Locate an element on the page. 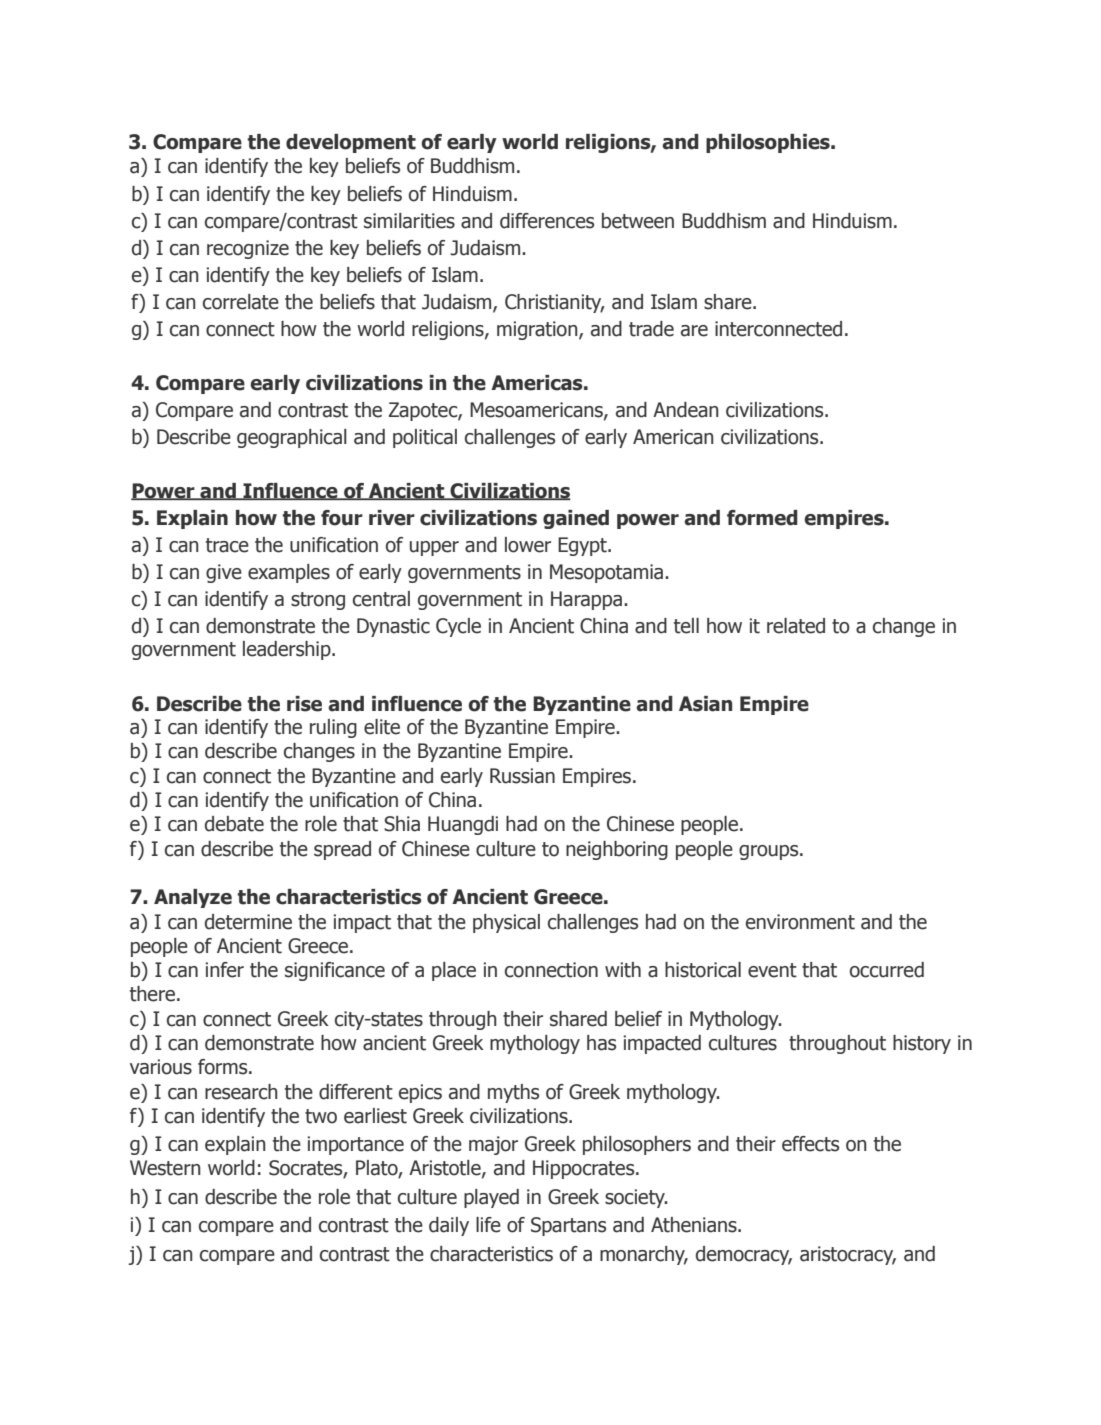 The height and width of the page is (1425, 1101). event is located at coordinates (772, 970).
